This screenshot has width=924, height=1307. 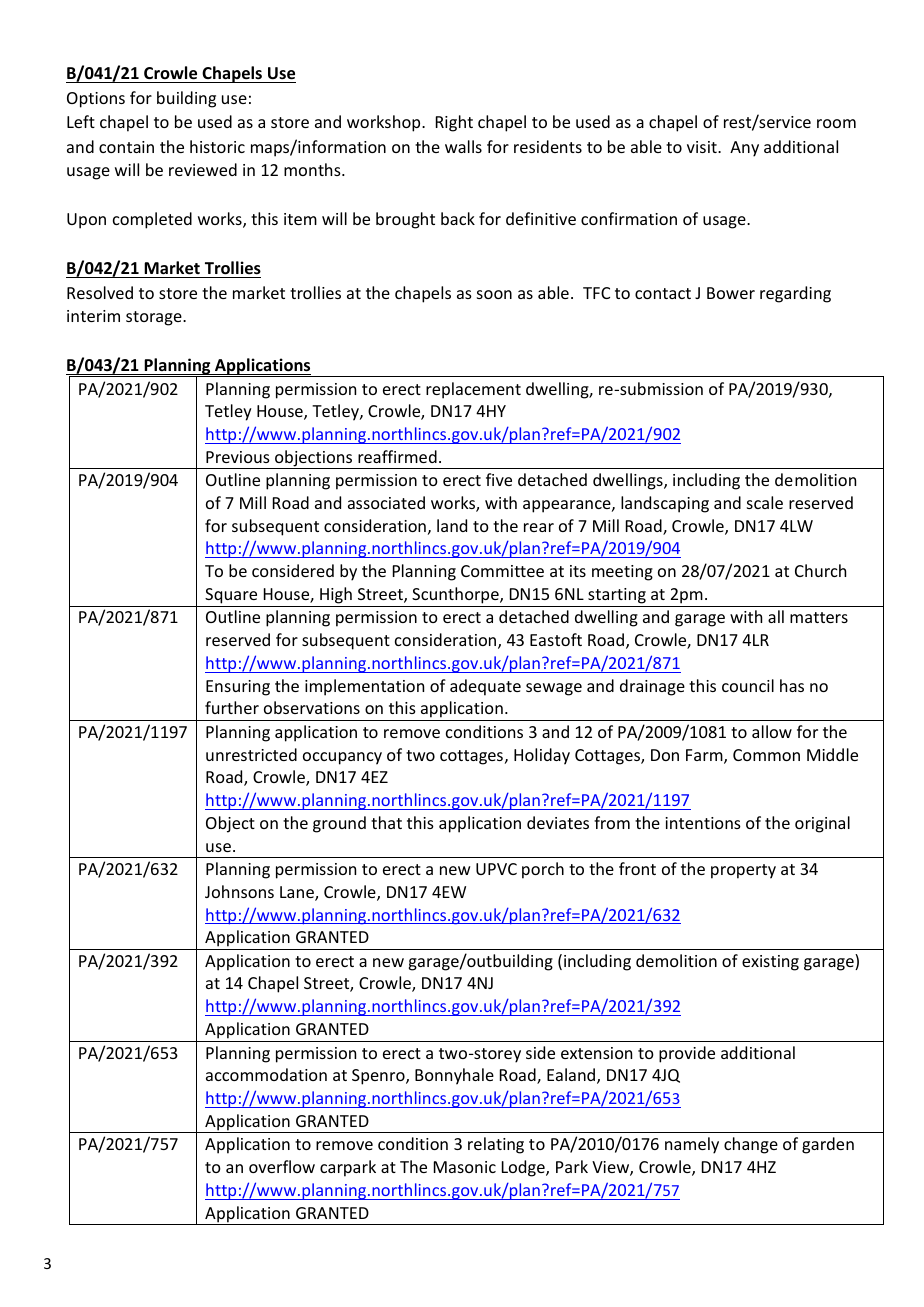 I want to click on storage, so click(x=155, y=318).
